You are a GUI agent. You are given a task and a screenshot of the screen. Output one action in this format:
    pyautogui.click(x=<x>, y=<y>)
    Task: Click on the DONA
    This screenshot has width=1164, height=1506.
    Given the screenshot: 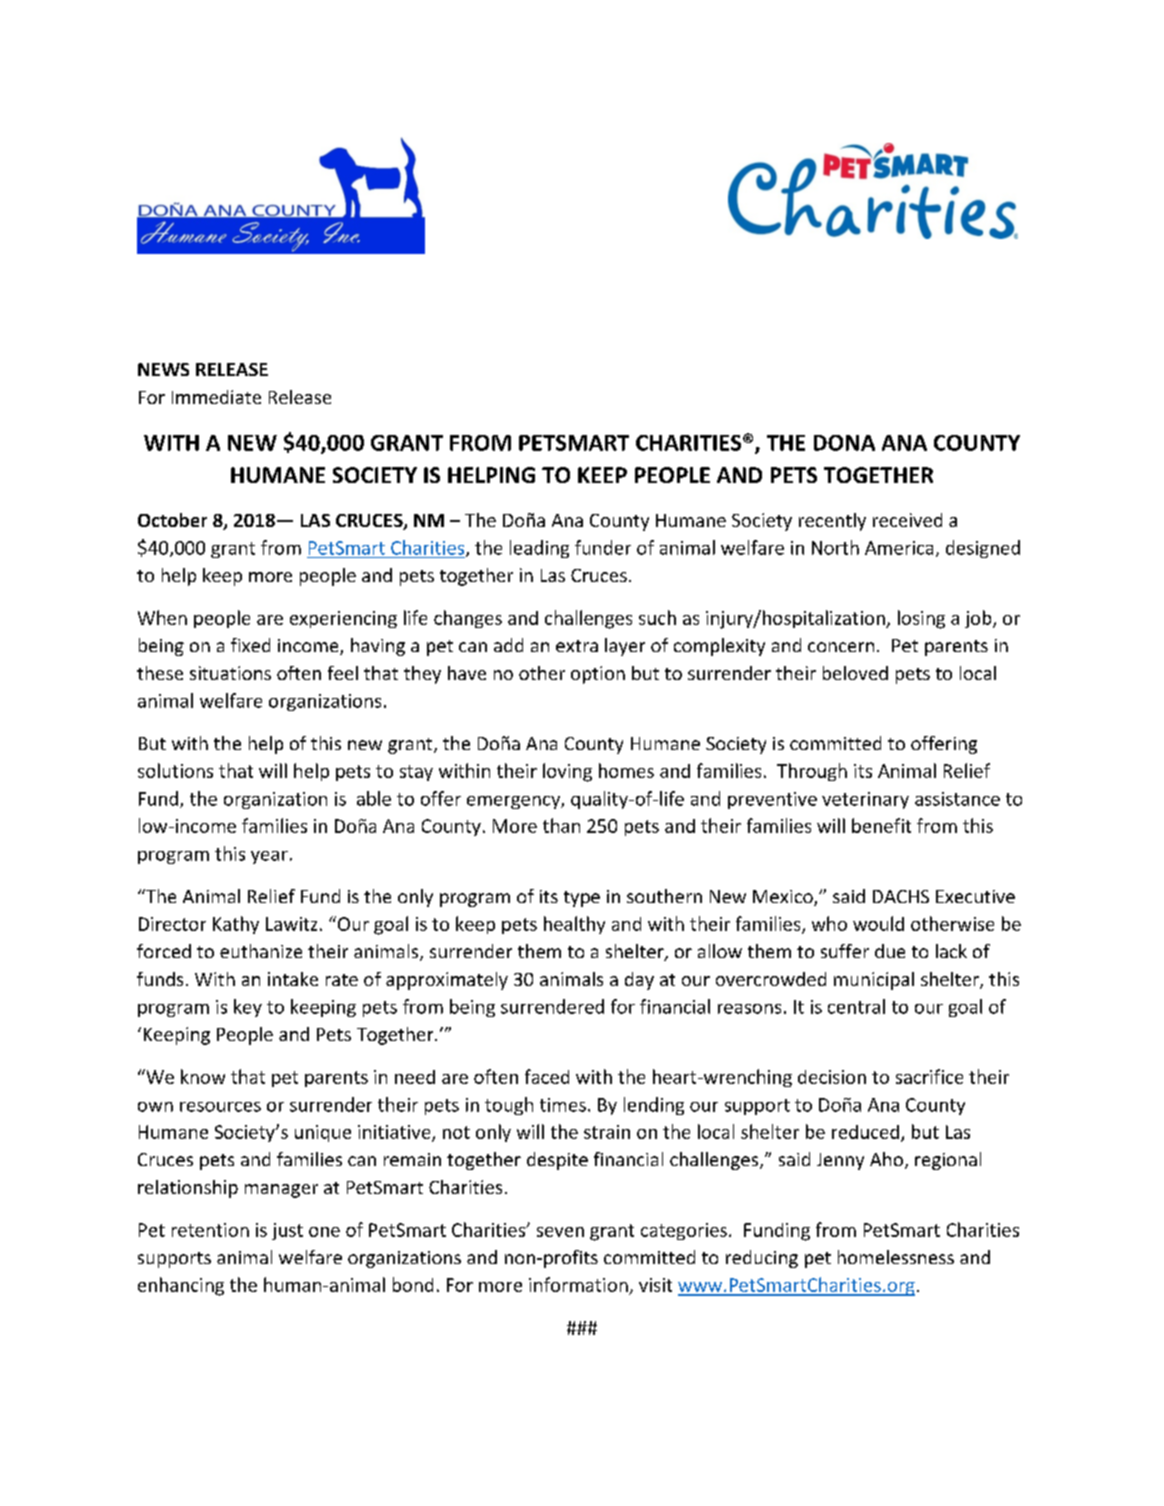 What is the action you would take?
    pyautogui.click(x=844, y=443)
